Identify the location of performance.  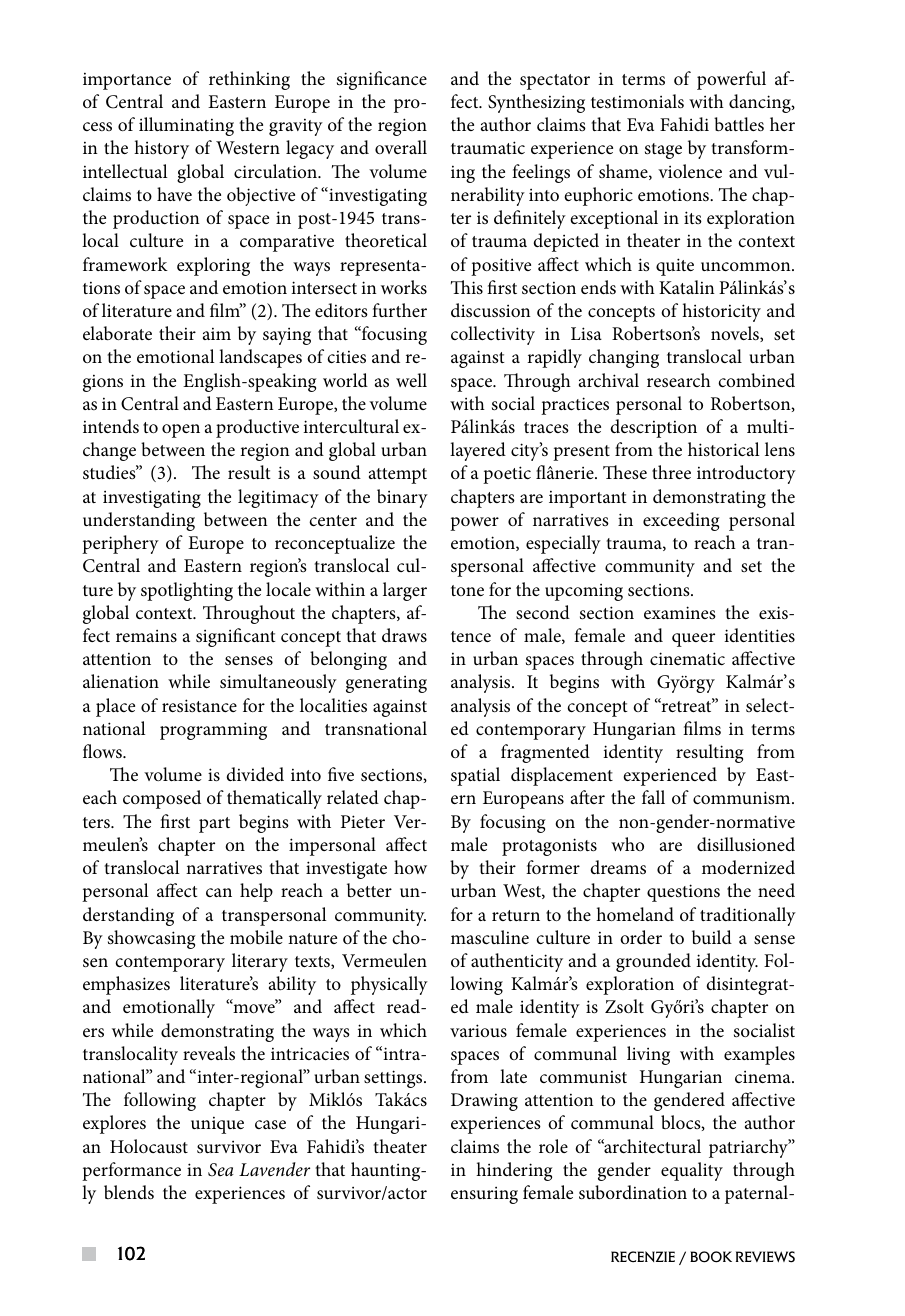
(131, 1171).
